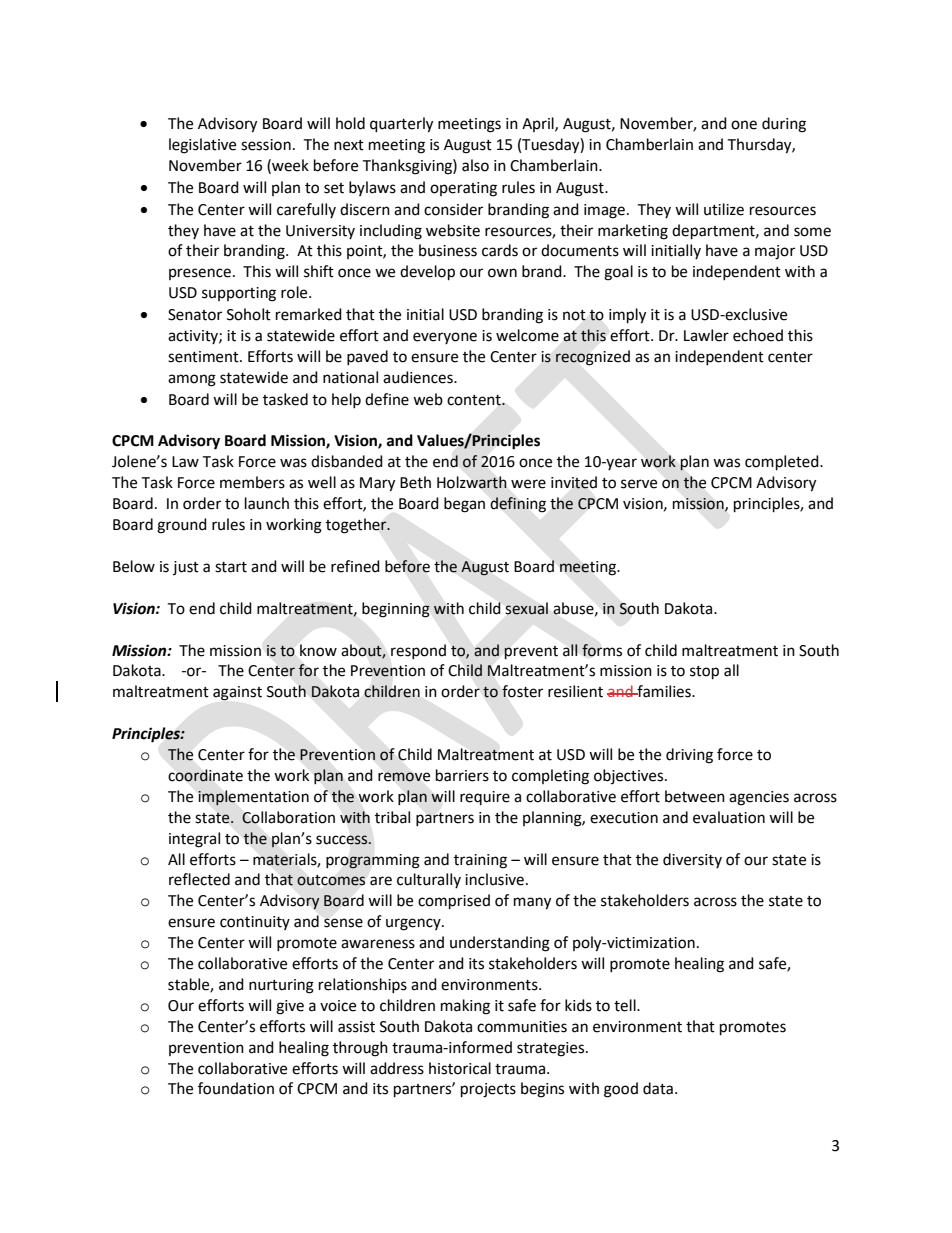  What do you see at coordinates (475, 165) in the screenshot?
I see `also` at bounding box center [475, 165].
